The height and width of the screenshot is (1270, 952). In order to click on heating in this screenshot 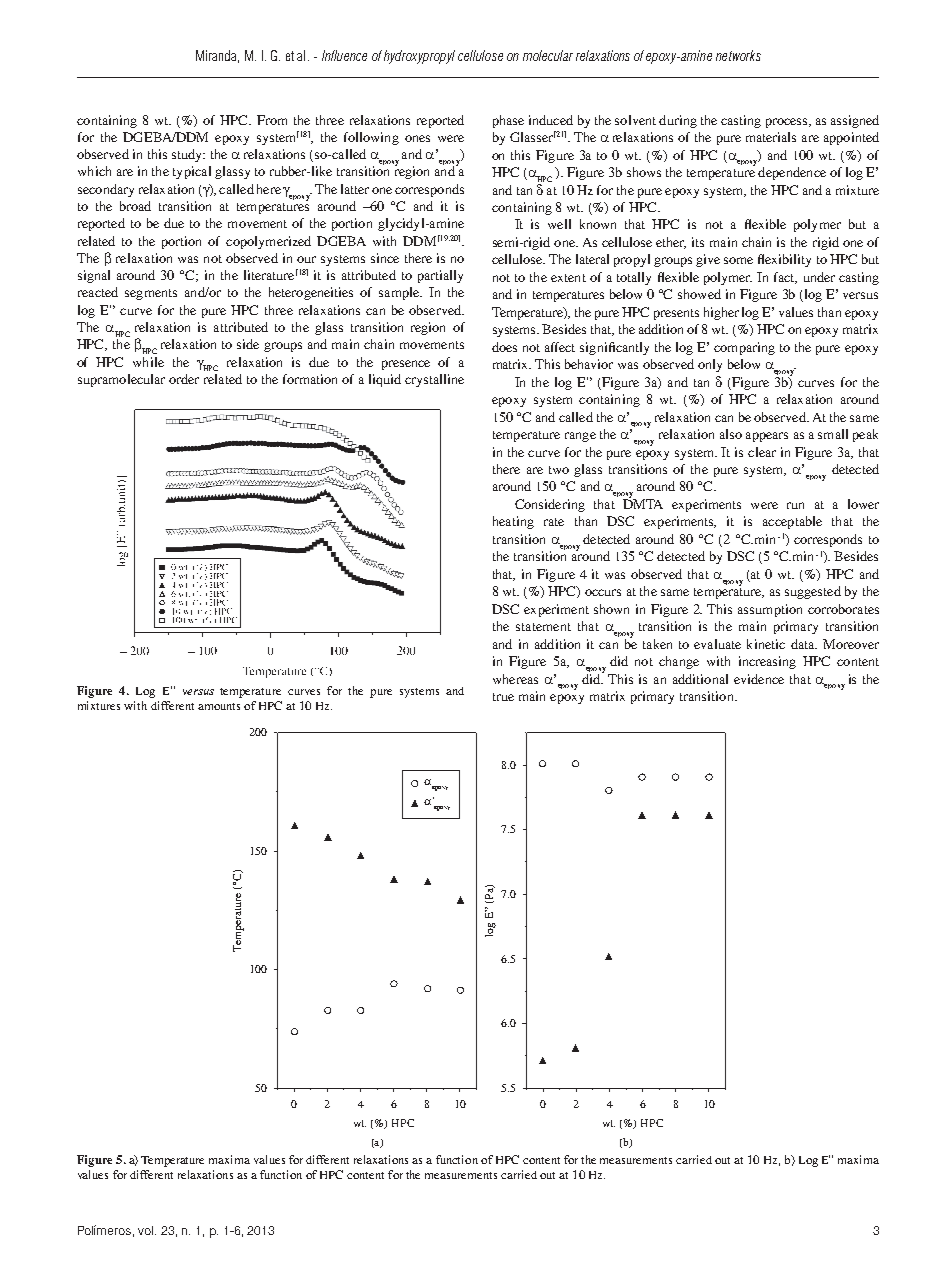, I will do `click(513, 522)`.
